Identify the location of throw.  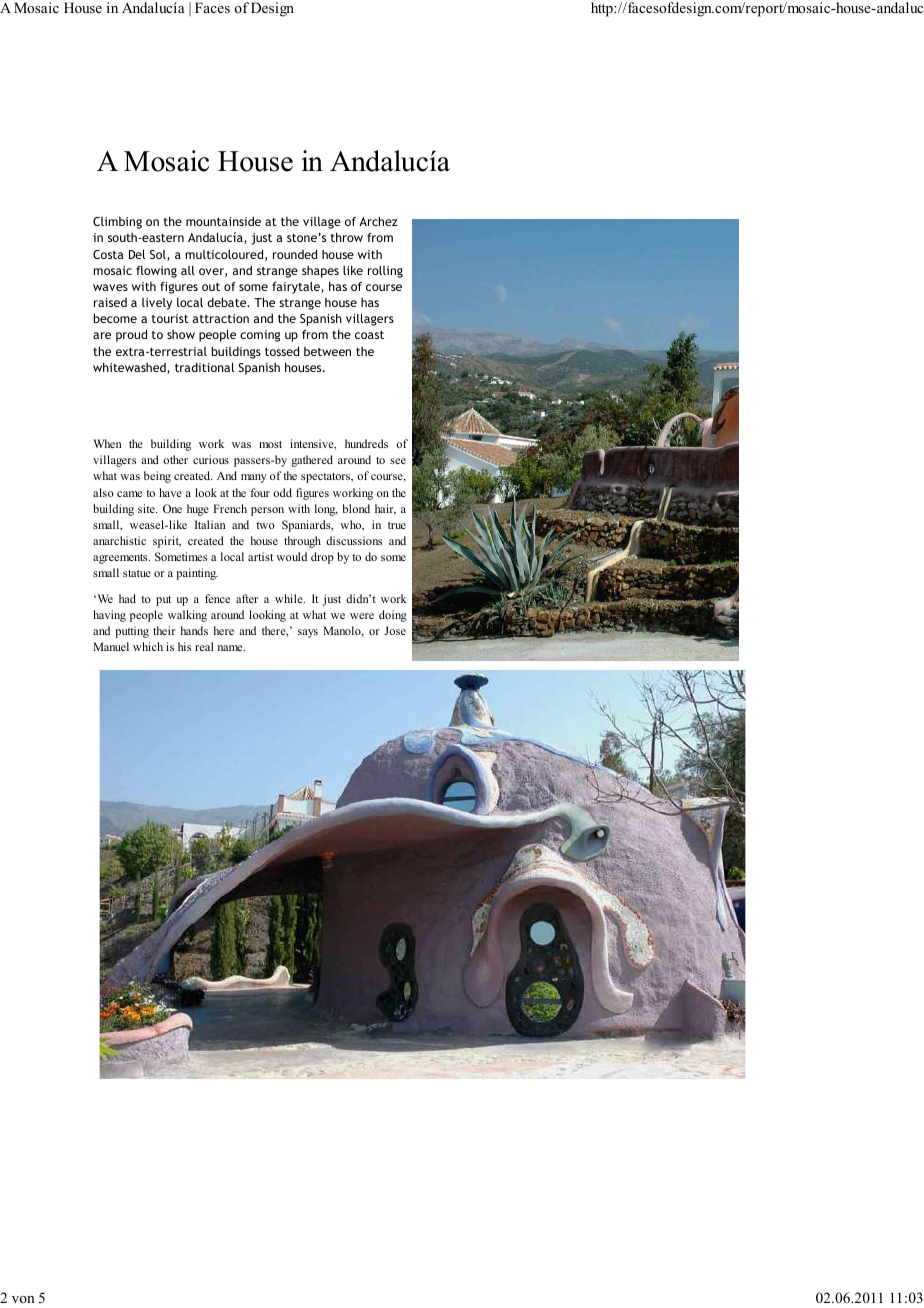
(347, 237).
